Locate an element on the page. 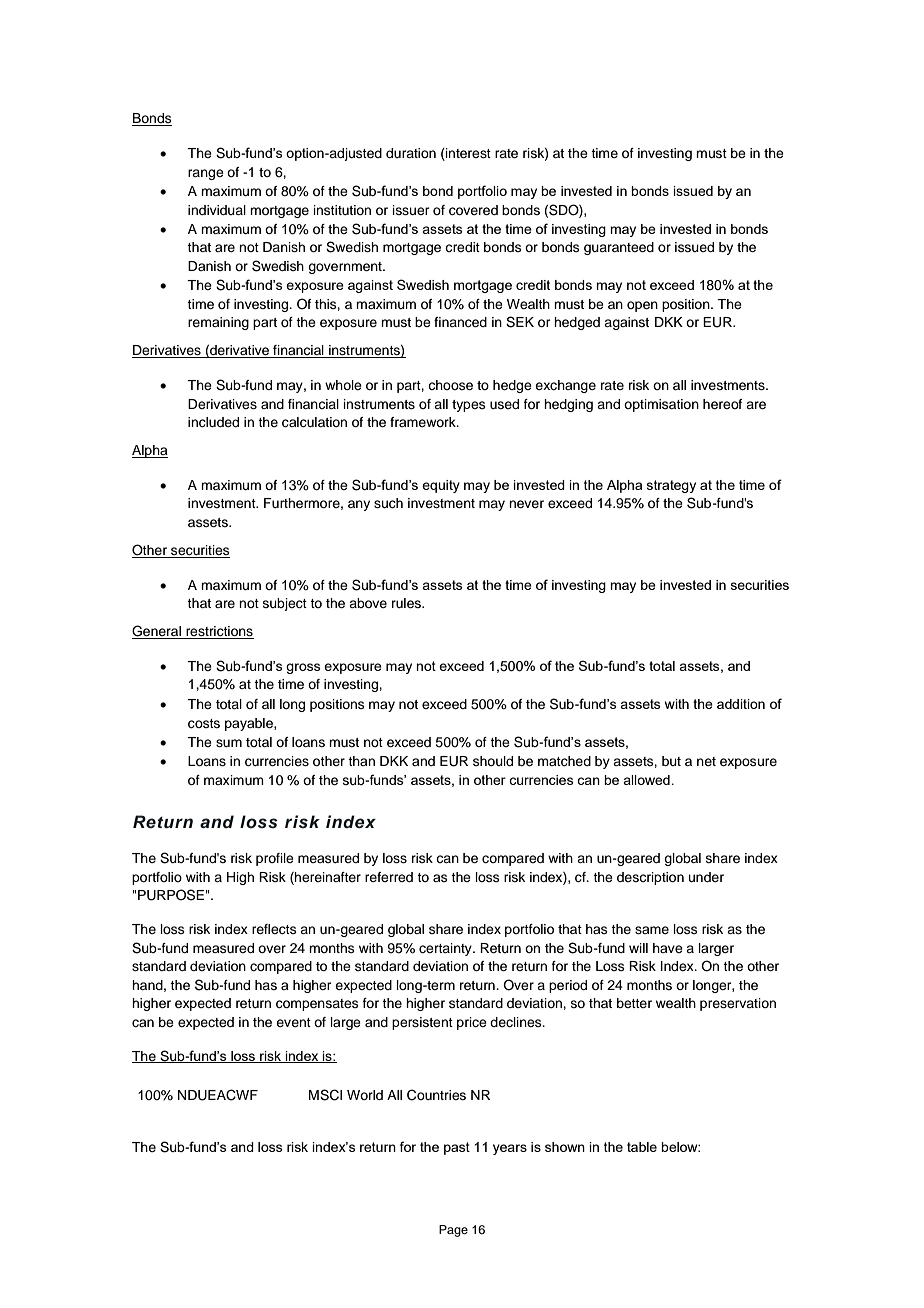  reflects is located at coordinates (274, 929).
